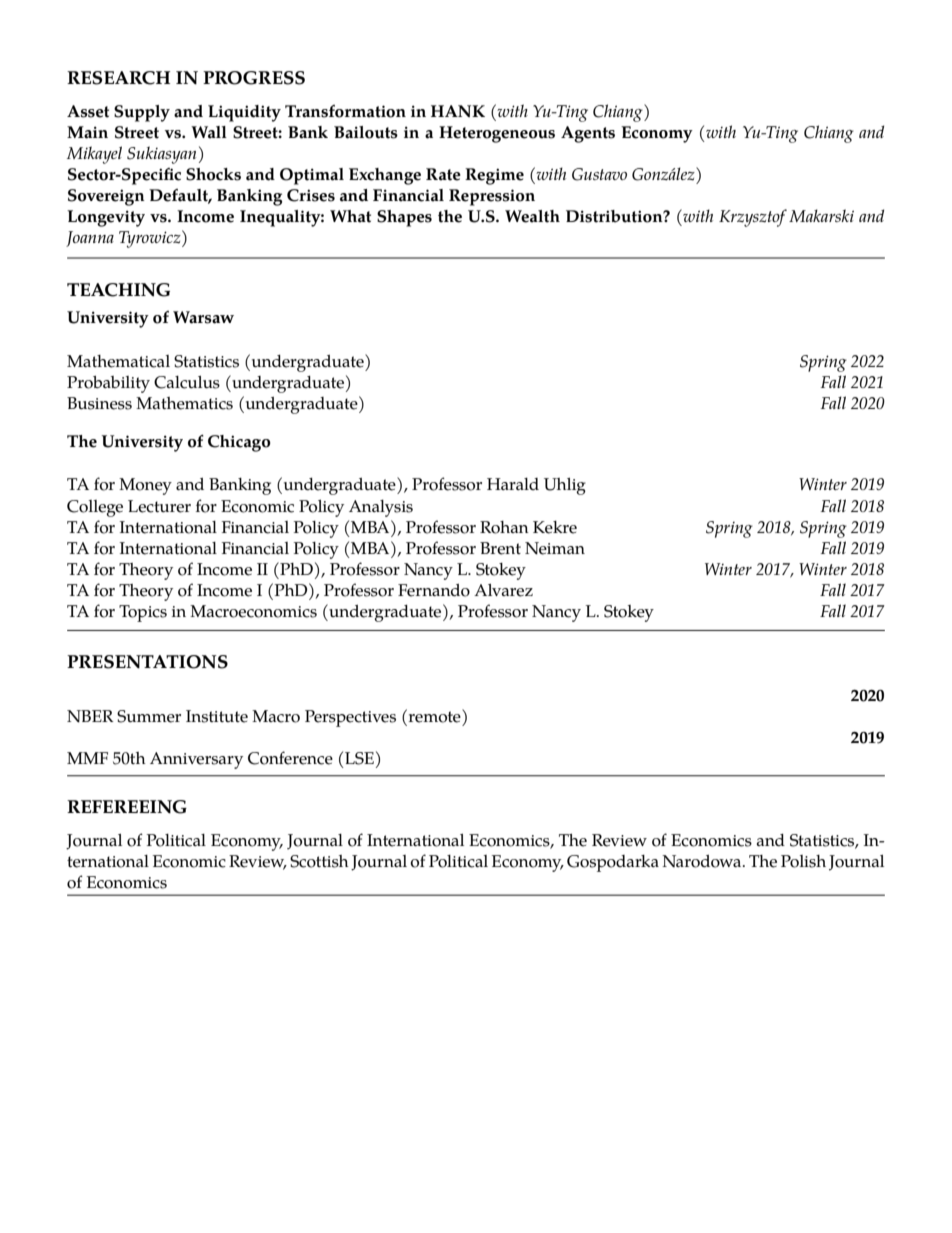 The width and height of the image is (952, 1233). What do you see at coordinates (555, 548) in the image?
I see `Neiman` at bounding box center [555, 548].
